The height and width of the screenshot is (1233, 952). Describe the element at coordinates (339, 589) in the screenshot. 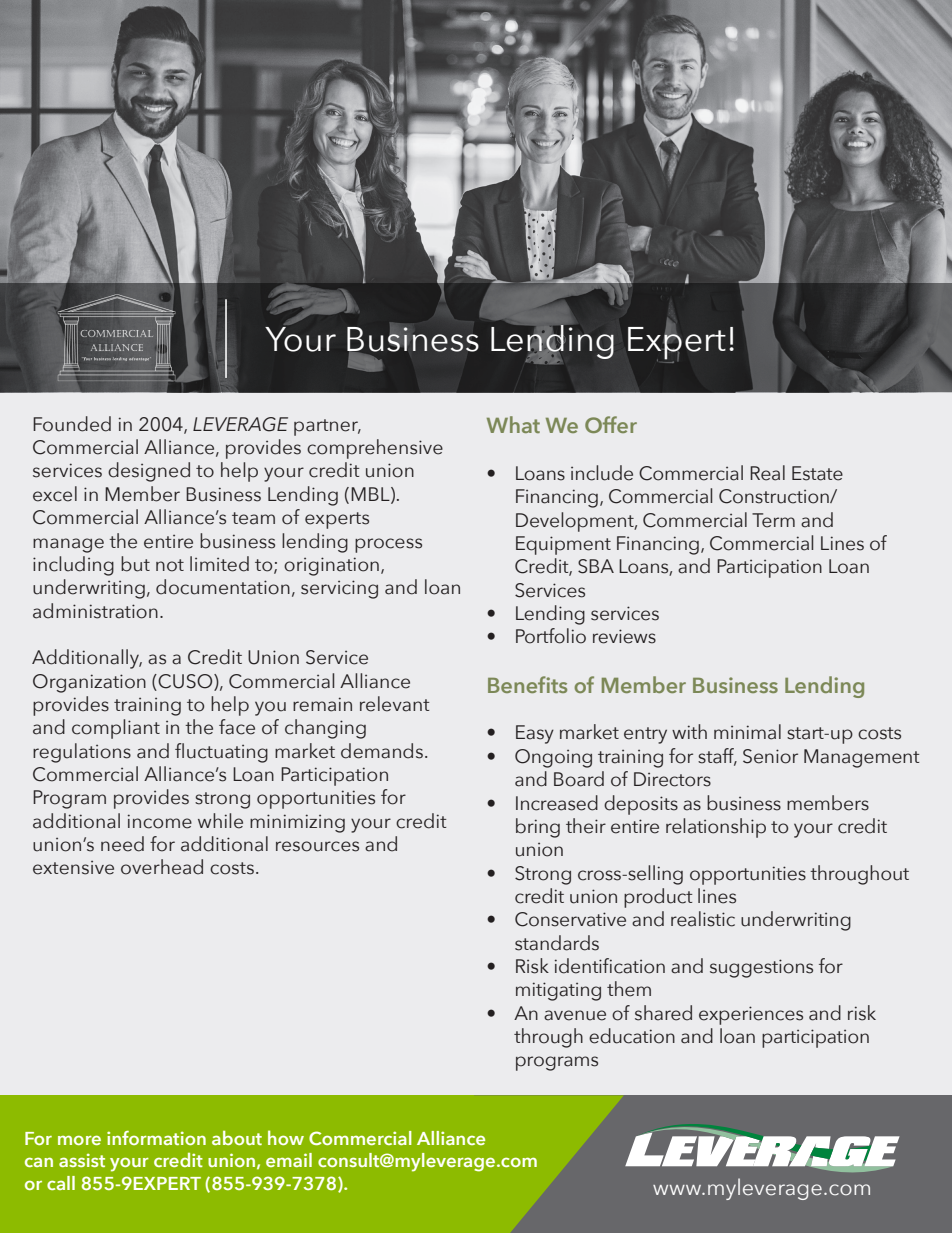

I see `servicing` at that location.
